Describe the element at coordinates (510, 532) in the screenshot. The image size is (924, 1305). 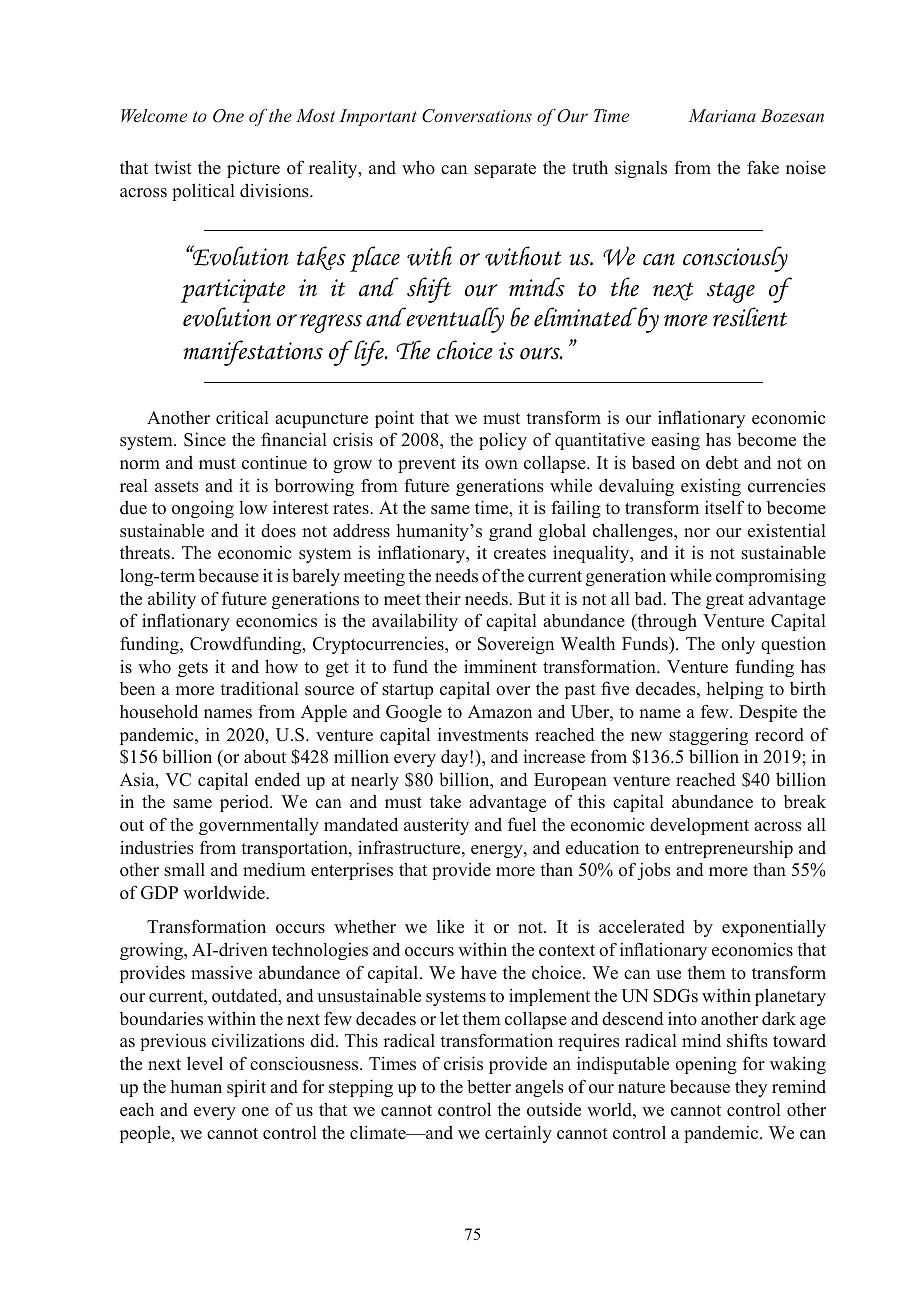
I see `grand` at that location.
